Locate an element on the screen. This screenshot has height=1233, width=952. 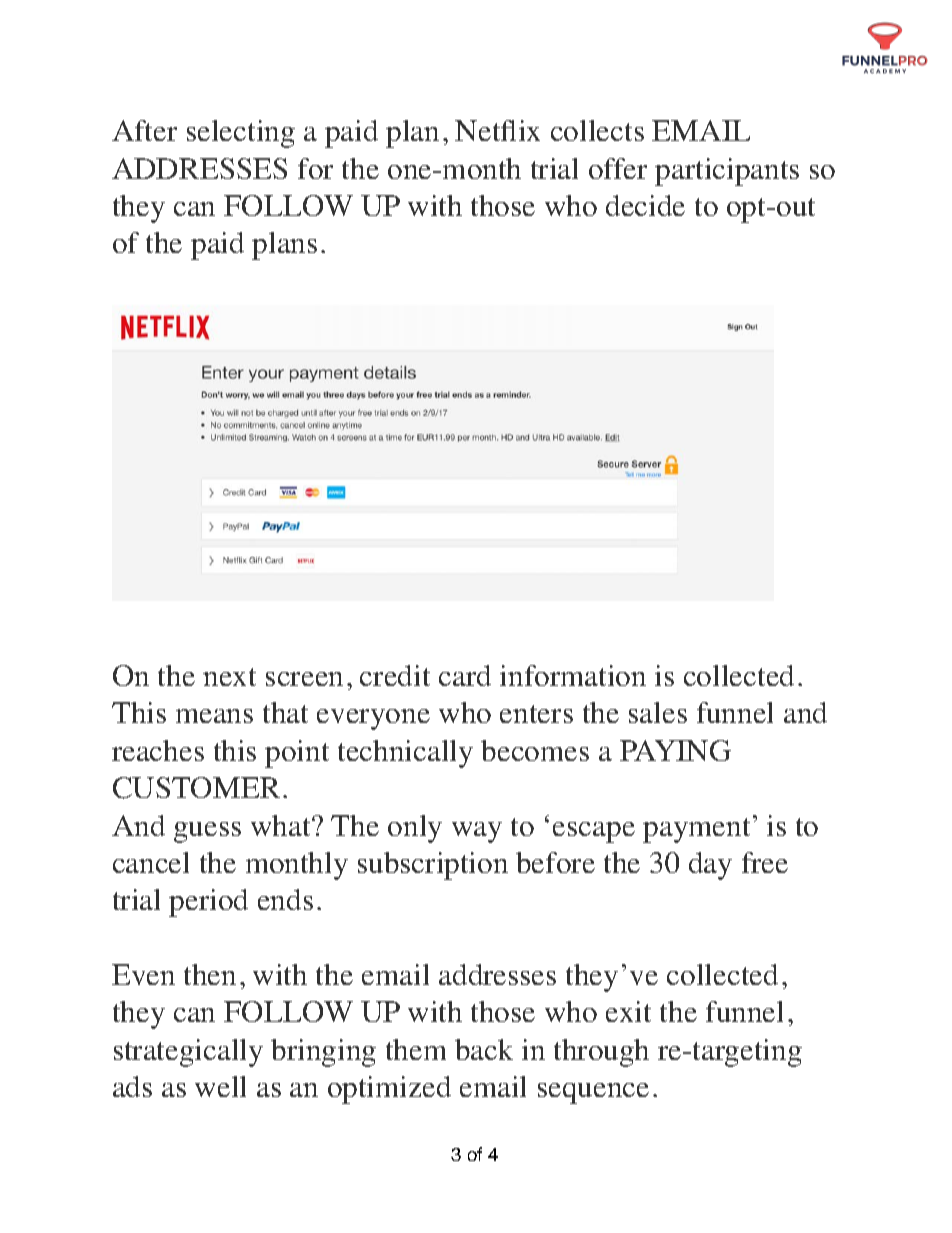
Netflix is located at coordinates (497, 130).
